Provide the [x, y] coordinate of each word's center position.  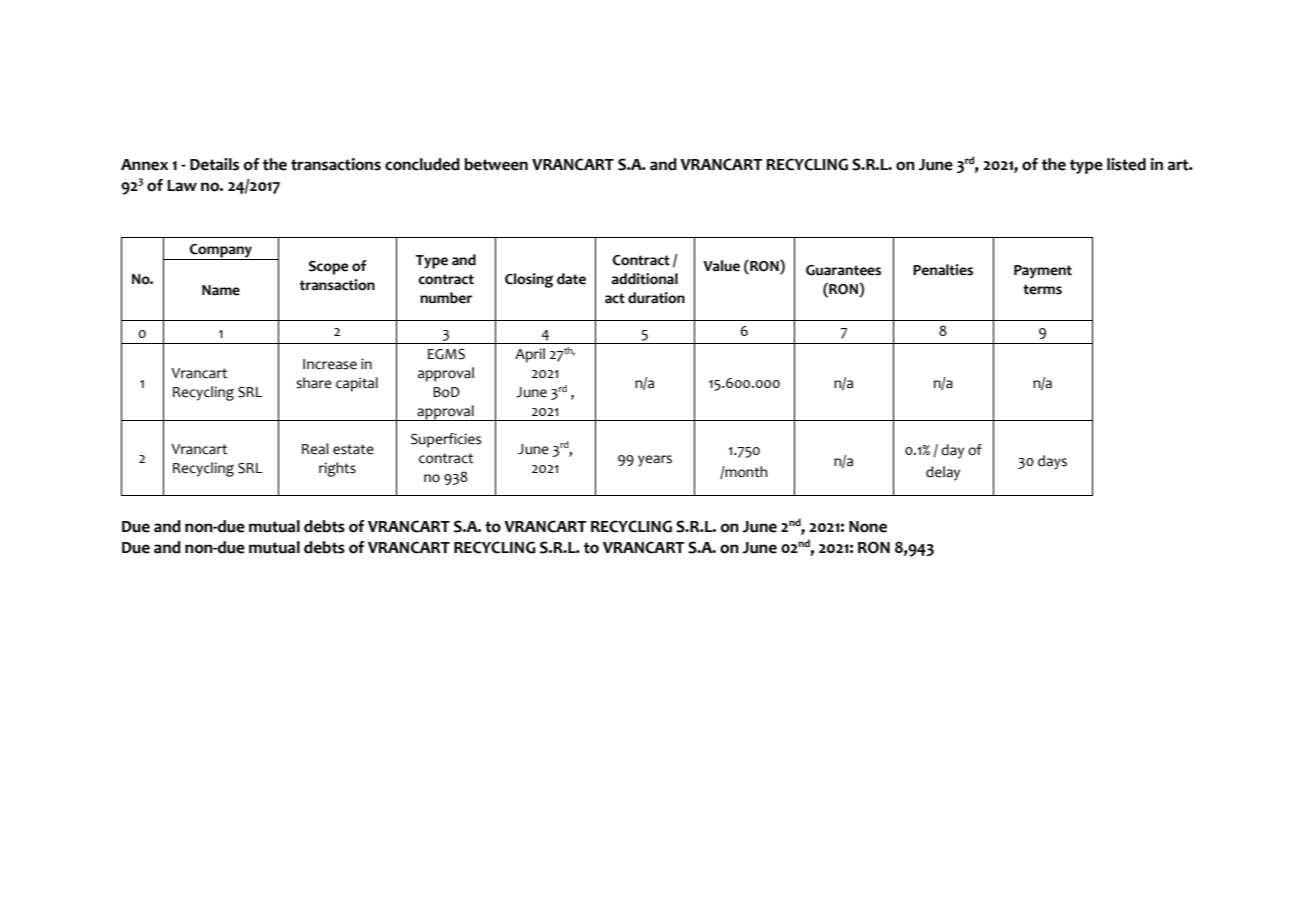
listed [1126, 164]
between [496, 164]
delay [943, 473]
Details [214, 164]
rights [337, 469]
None [868, 527]
